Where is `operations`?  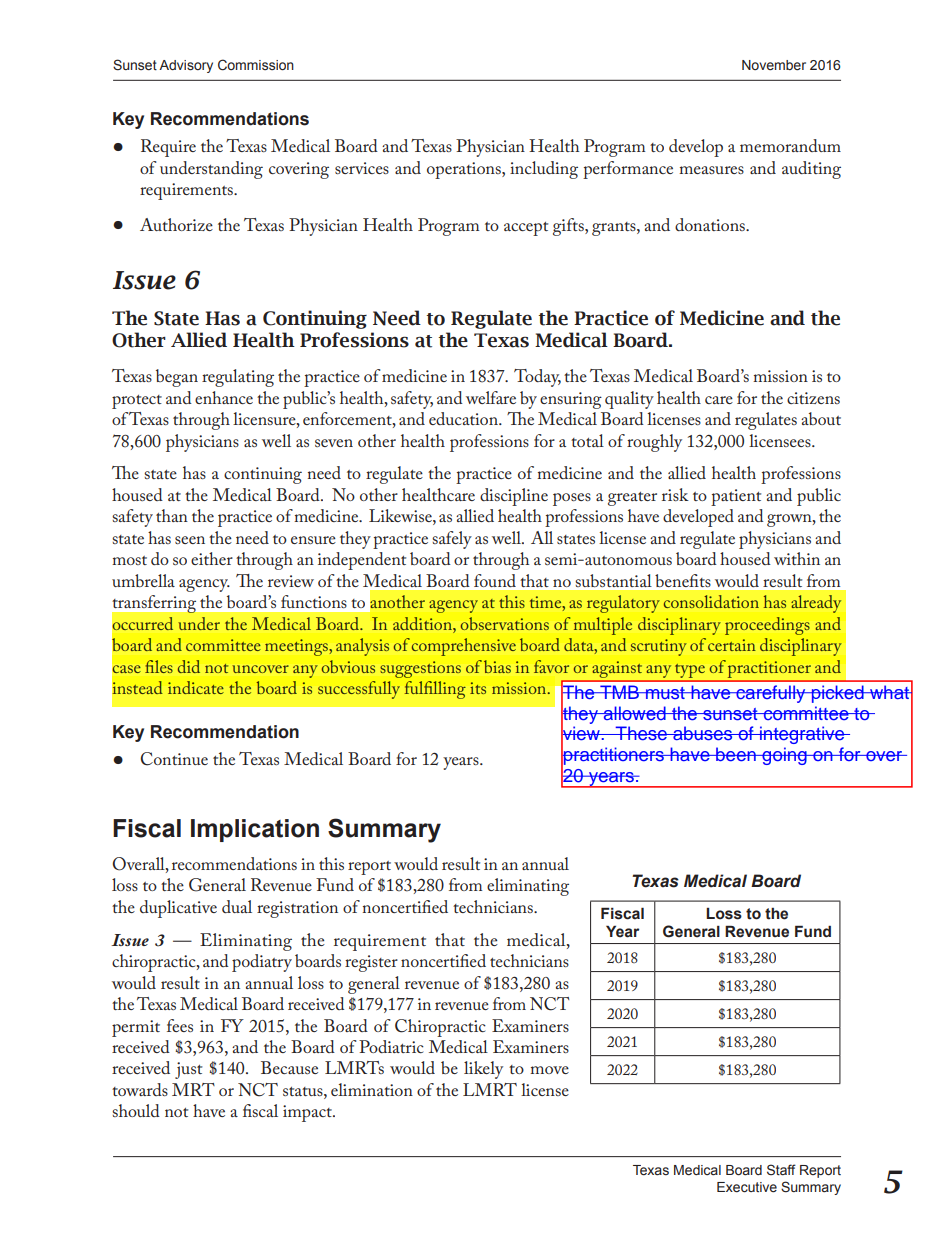
operations is located at coordinates (465, 170).
